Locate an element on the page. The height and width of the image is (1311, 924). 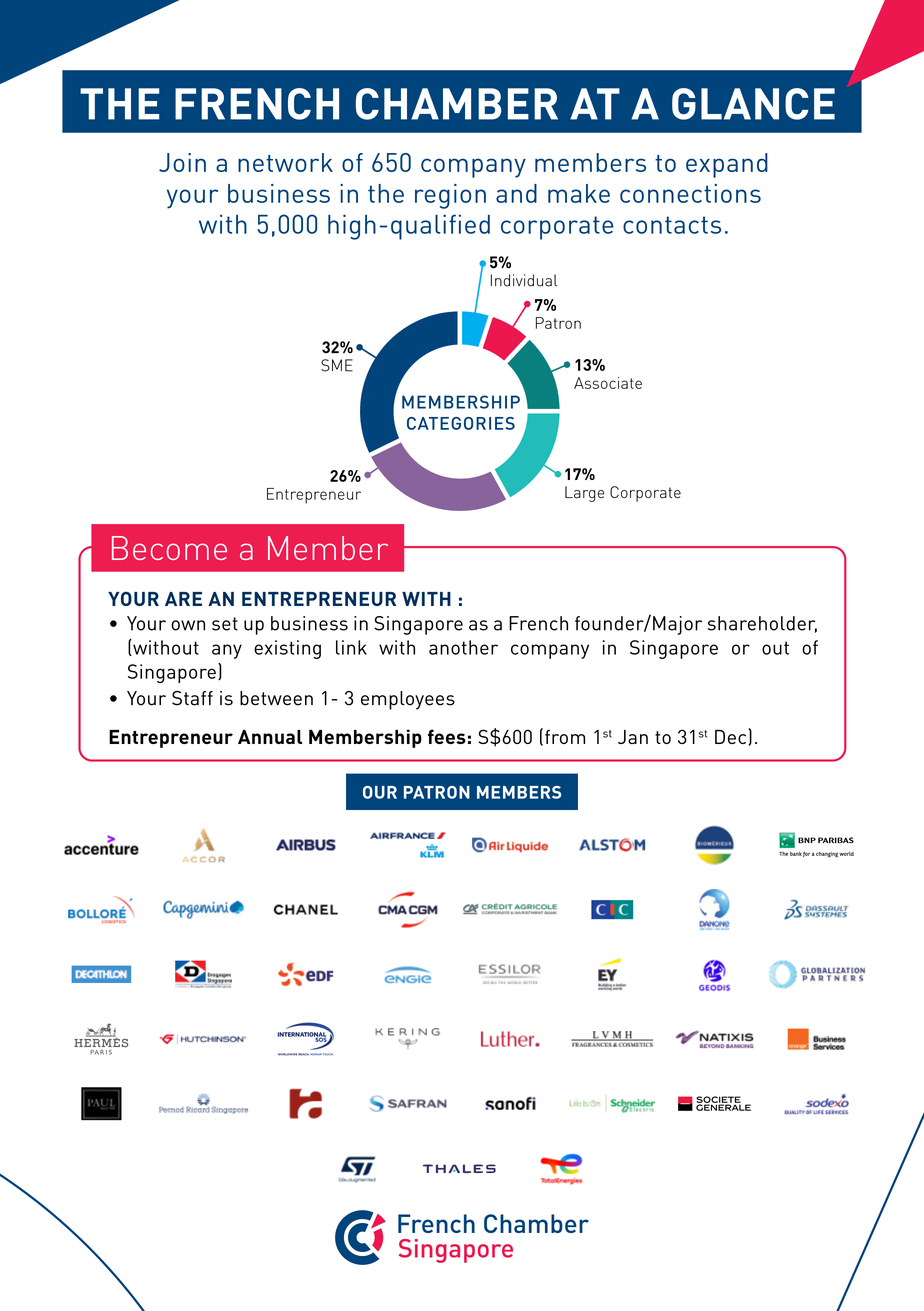
Associate is located at coordinates (608, 383).
